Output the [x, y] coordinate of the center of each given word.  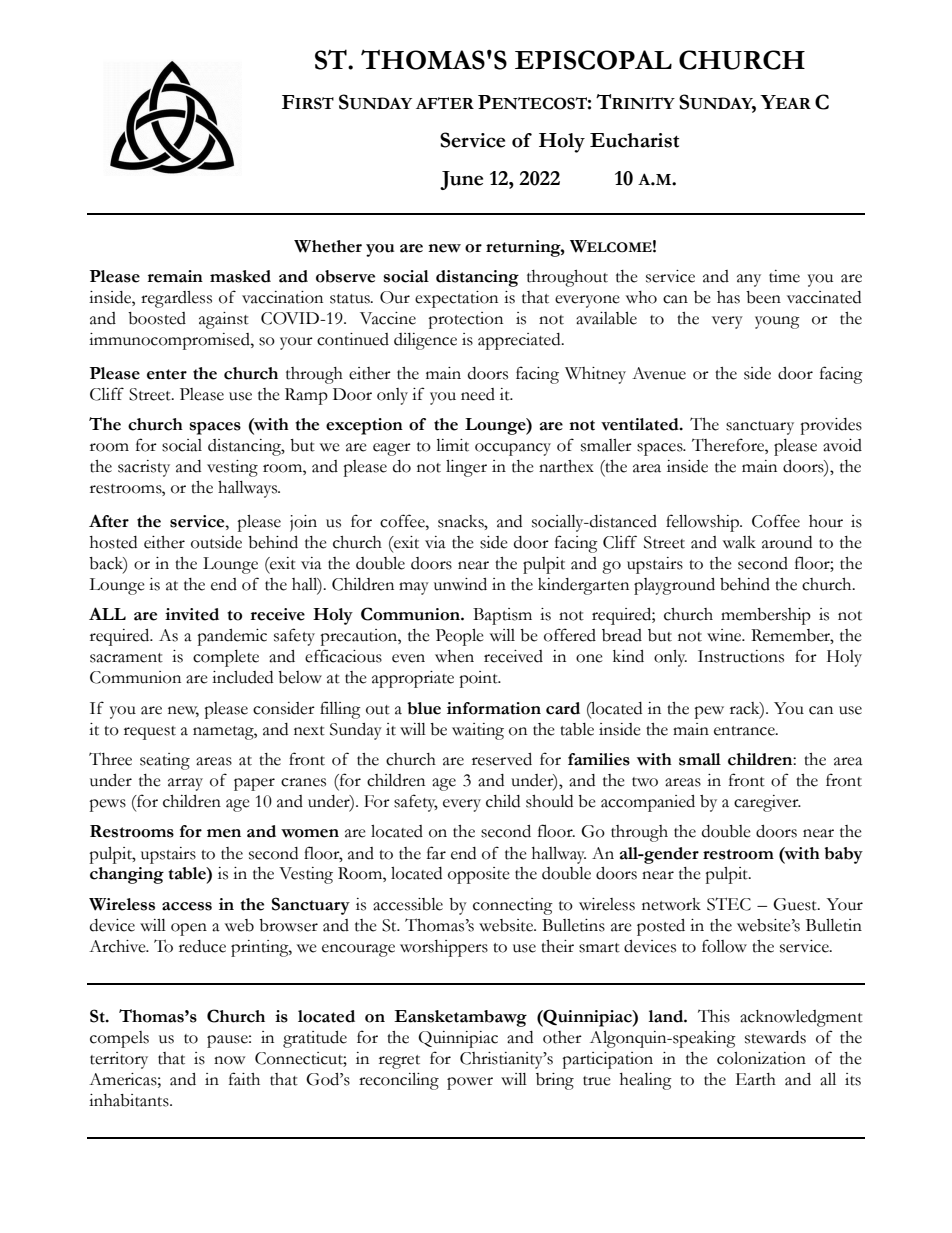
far [436, 853]
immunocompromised [170, 341]
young [777, 322]
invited [192, 614]
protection [465, 320]
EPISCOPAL [593, 60]
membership [766, 616]
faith [244, 1079]
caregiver [767, 803]
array [185, 784]
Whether [328, 246]
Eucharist [634, 140]
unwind [460, 584]
